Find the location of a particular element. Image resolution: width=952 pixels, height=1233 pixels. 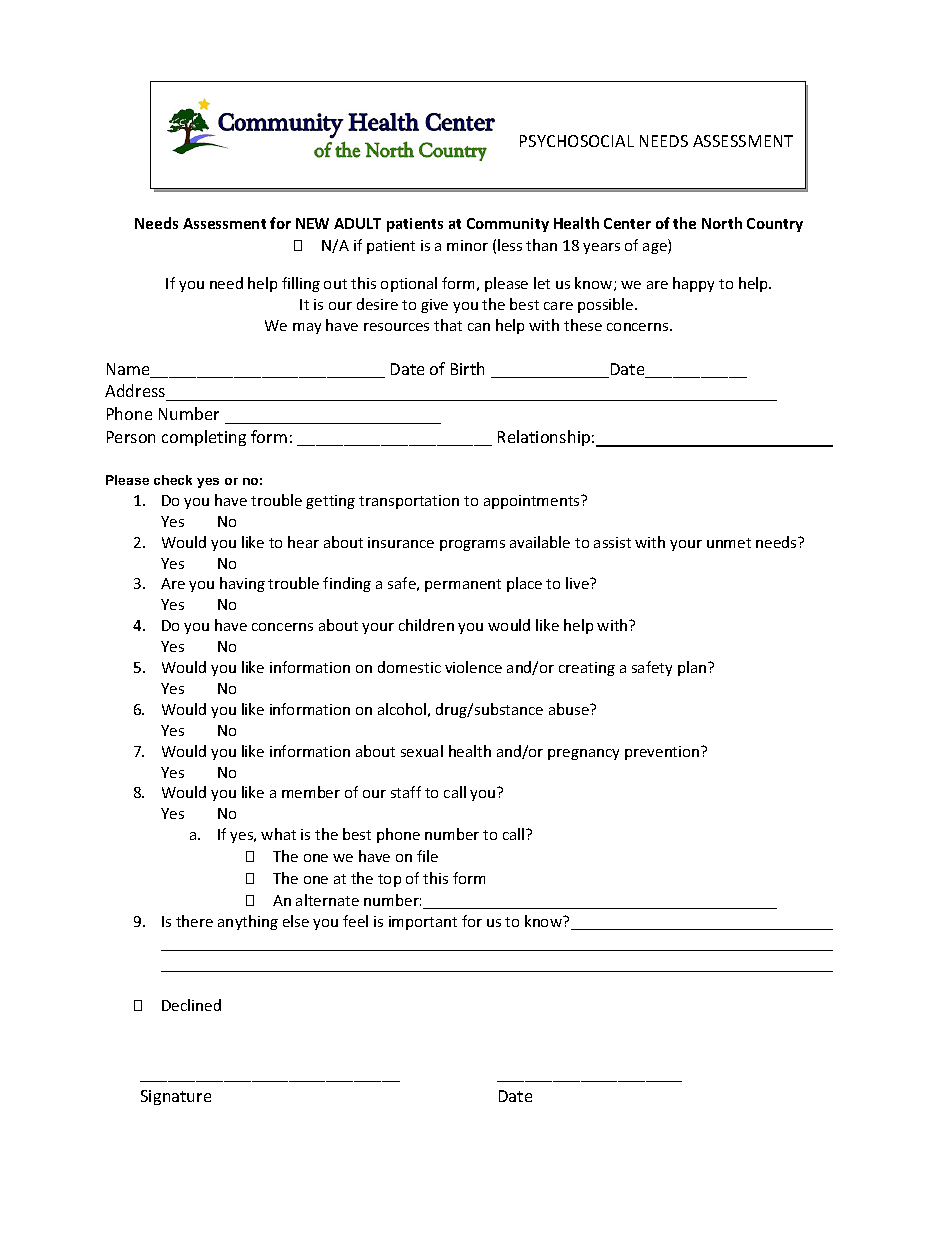

sexual is located at coordinates (422, 751).
